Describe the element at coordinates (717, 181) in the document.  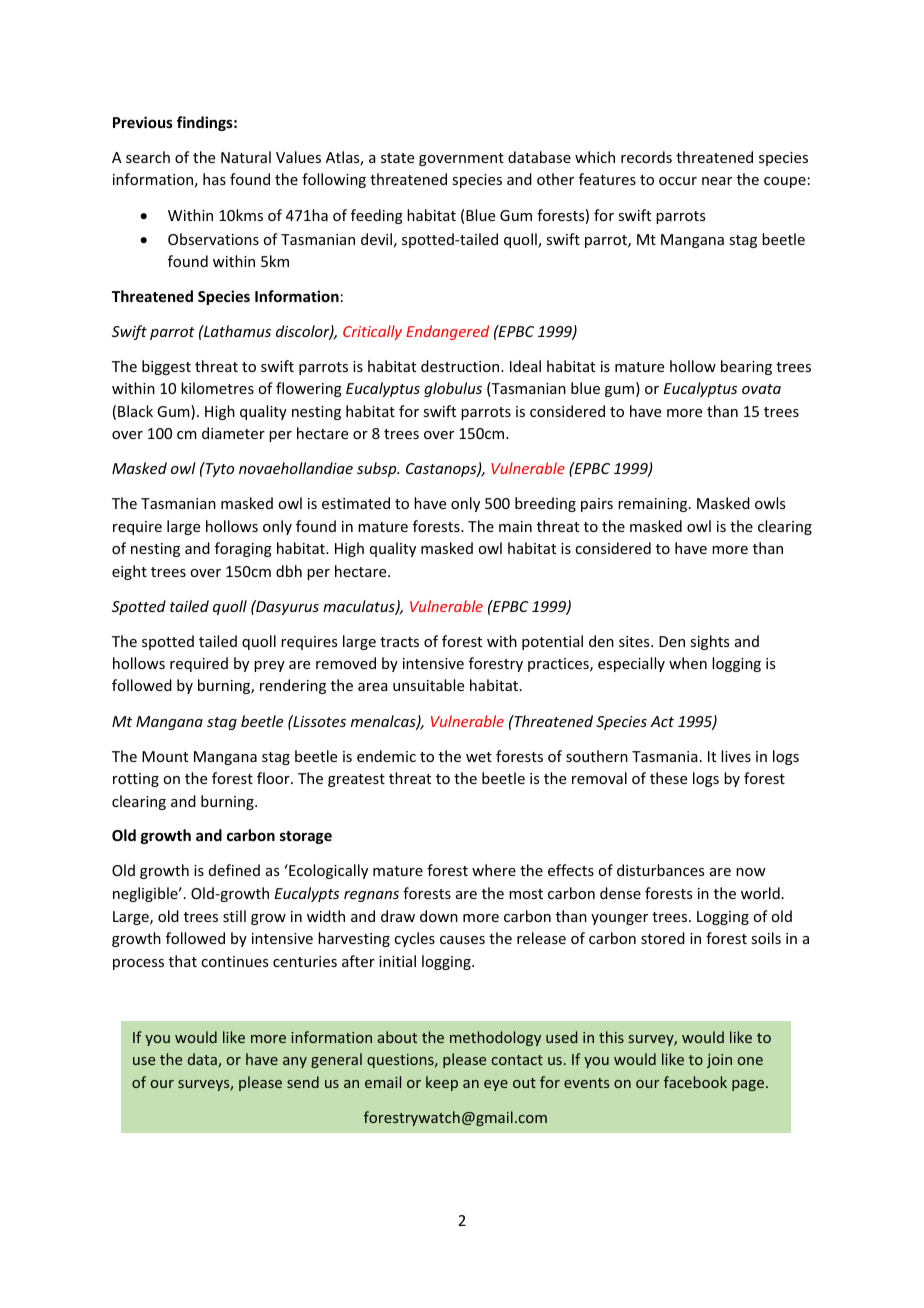
I see `near` at that location.
